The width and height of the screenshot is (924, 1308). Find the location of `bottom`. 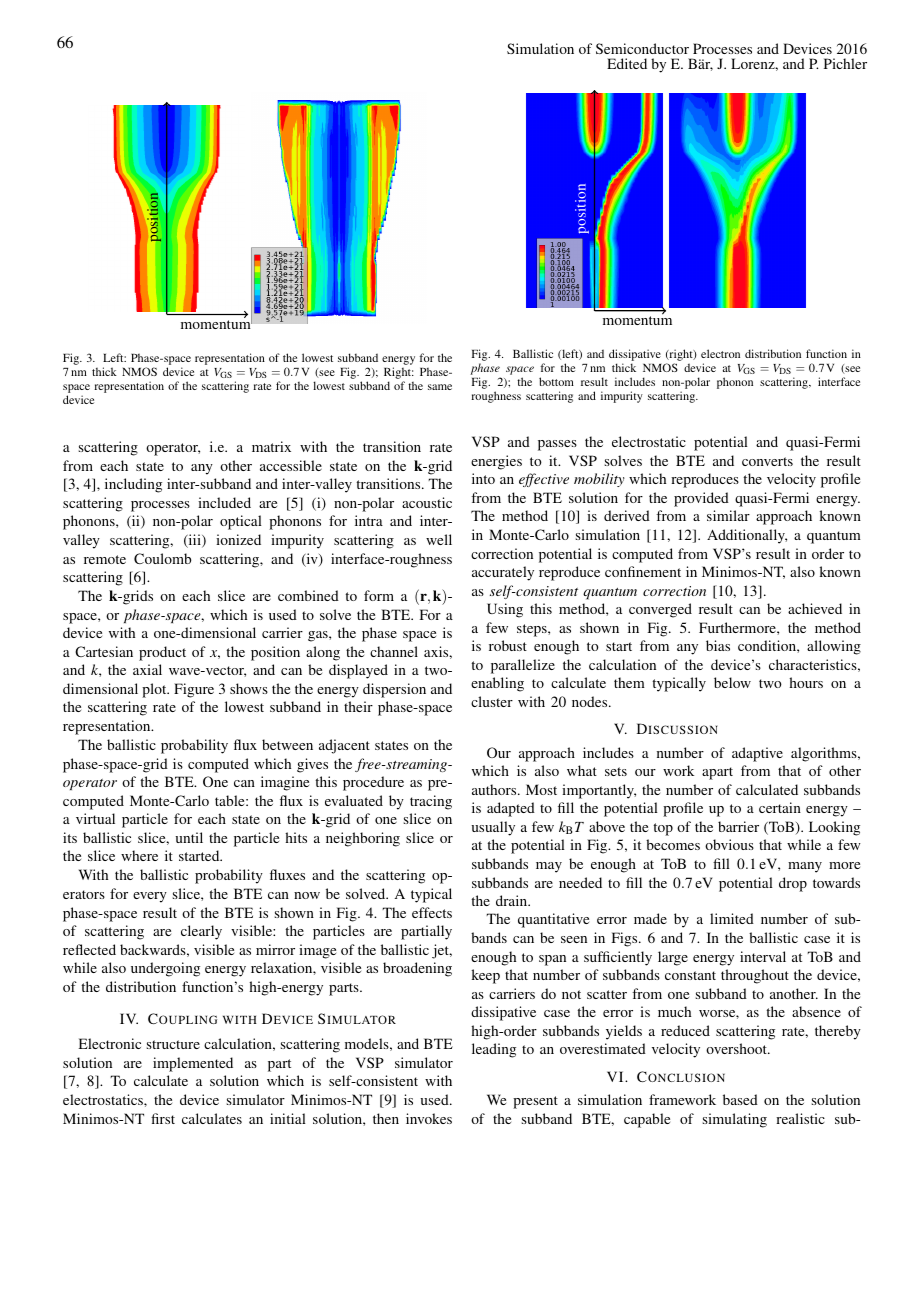

bottom is located at coordinates (556, 381).
